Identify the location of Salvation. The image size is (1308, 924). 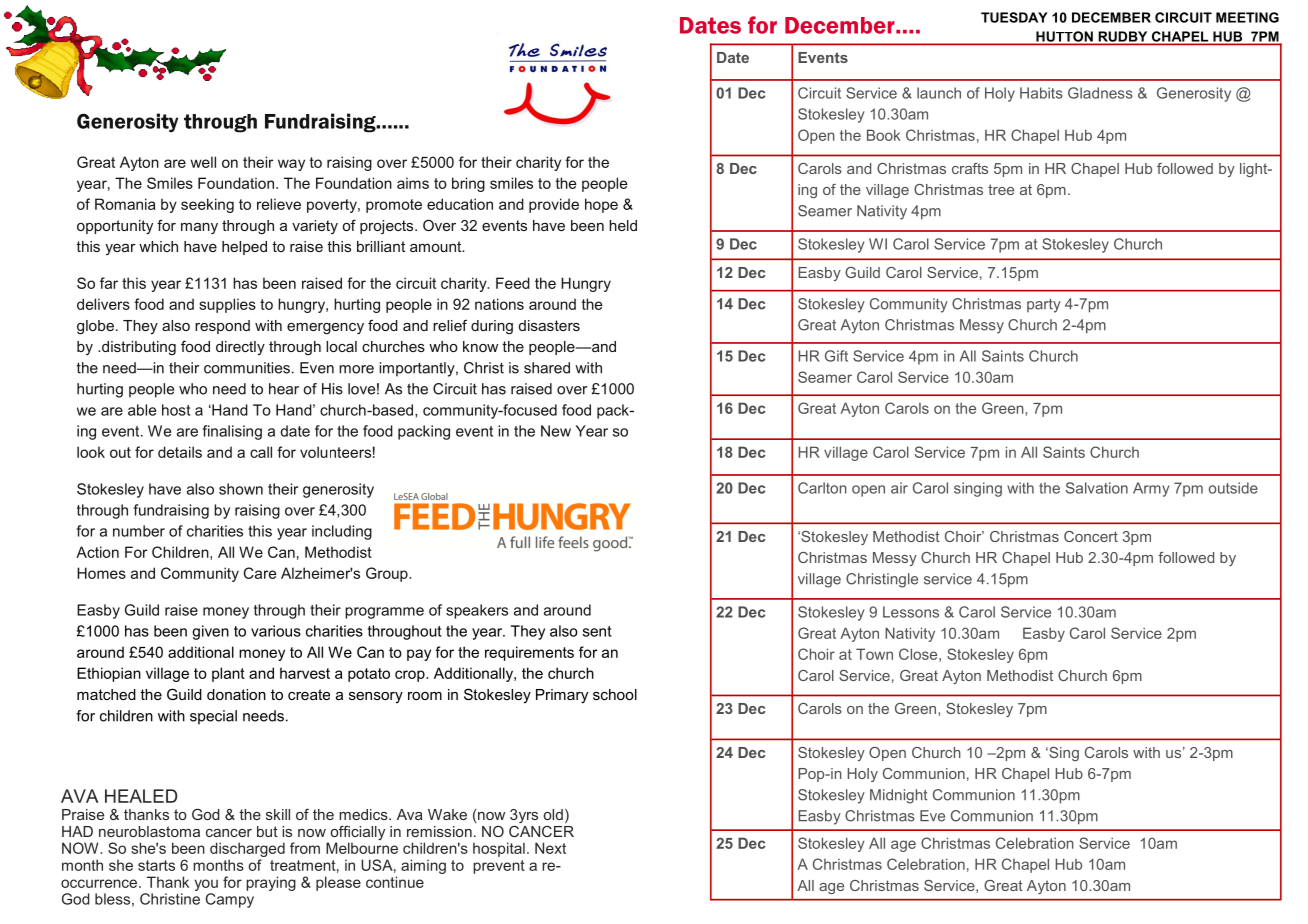
(1097, 488).
